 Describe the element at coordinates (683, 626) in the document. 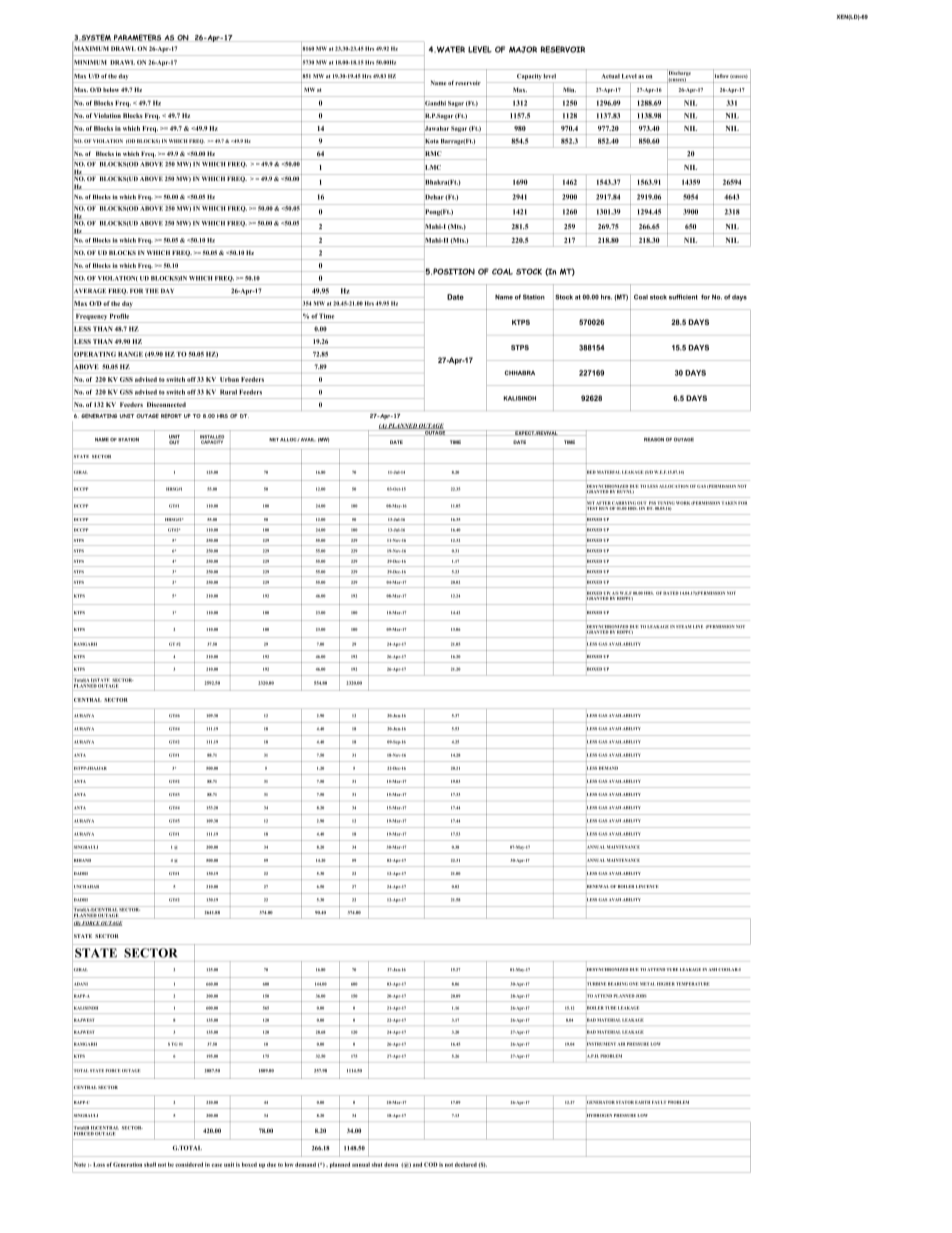

I see `STEAM` at that location.
